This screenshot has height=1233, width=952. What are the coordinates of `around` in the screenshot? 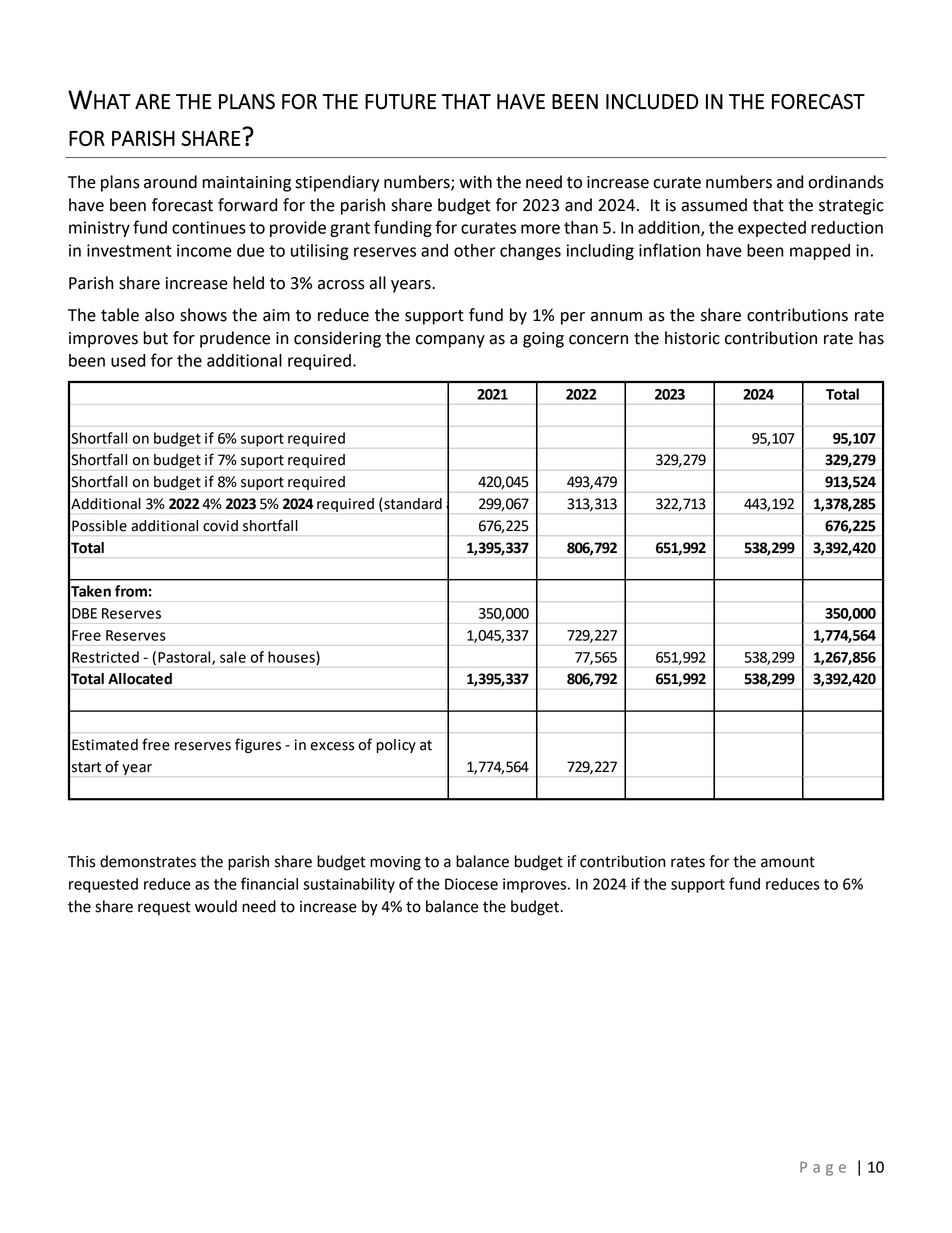 It's located at (170, 182).
